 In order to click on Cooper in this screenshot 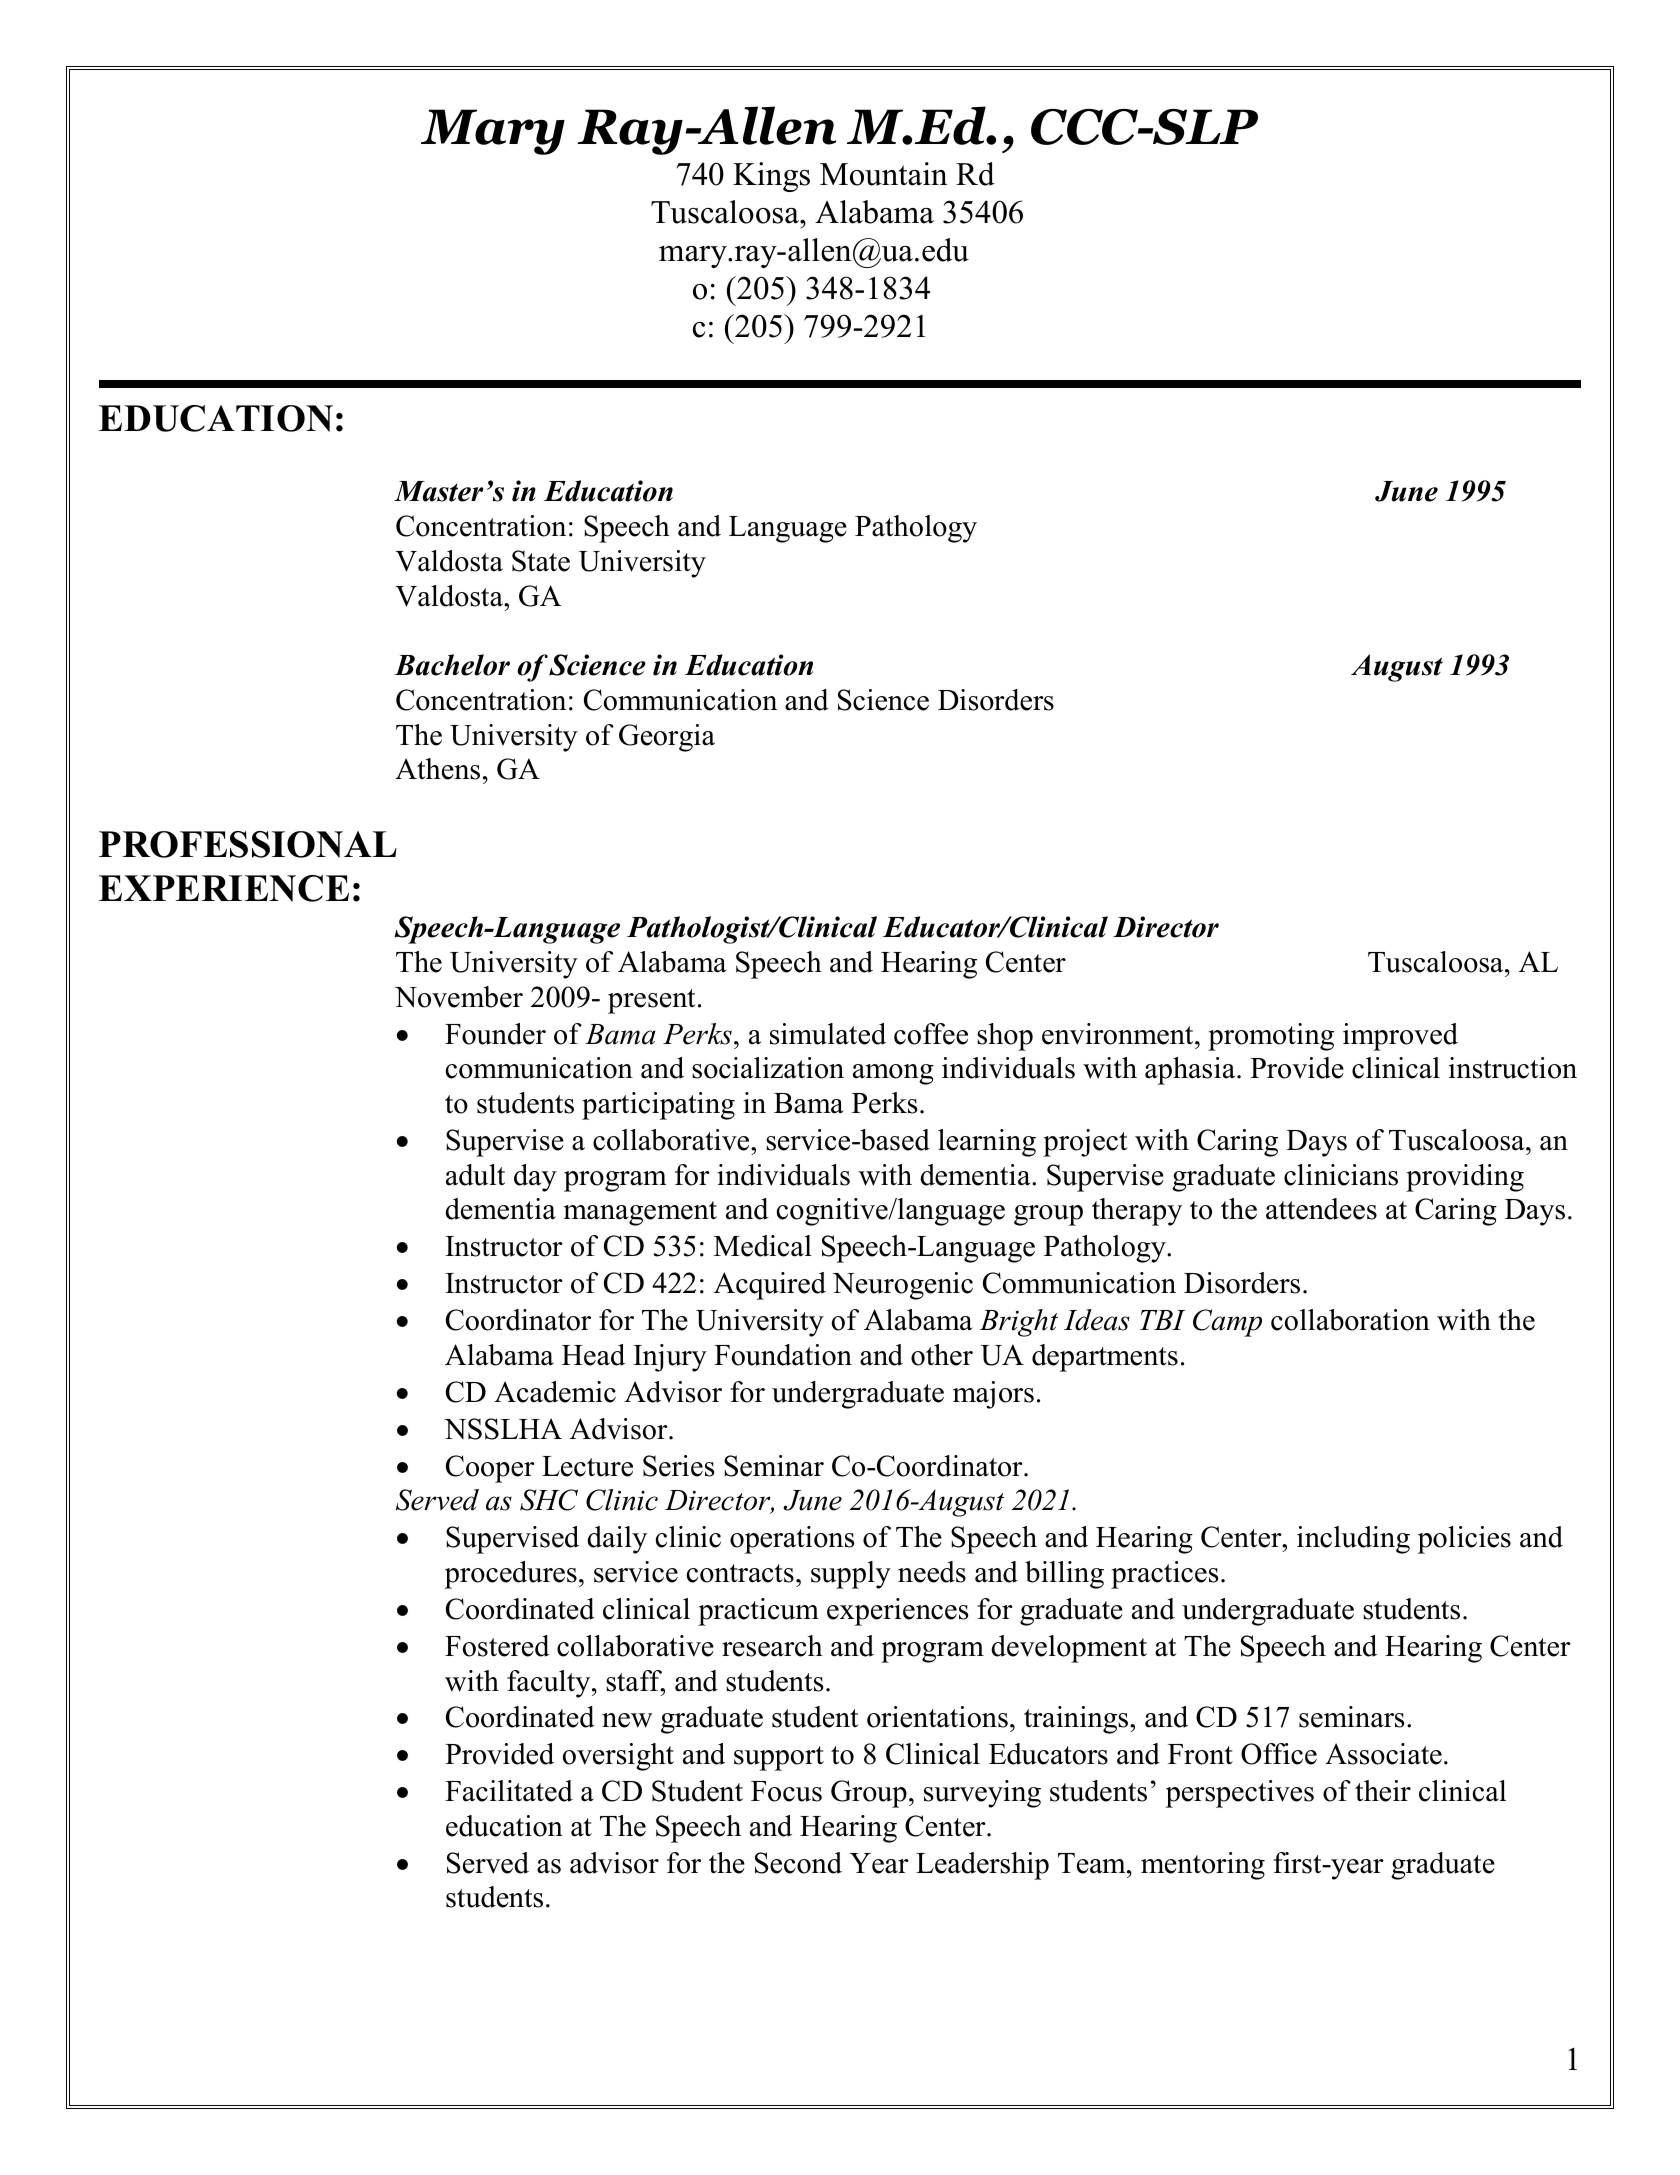, I will do `click(490, 1469)`.
